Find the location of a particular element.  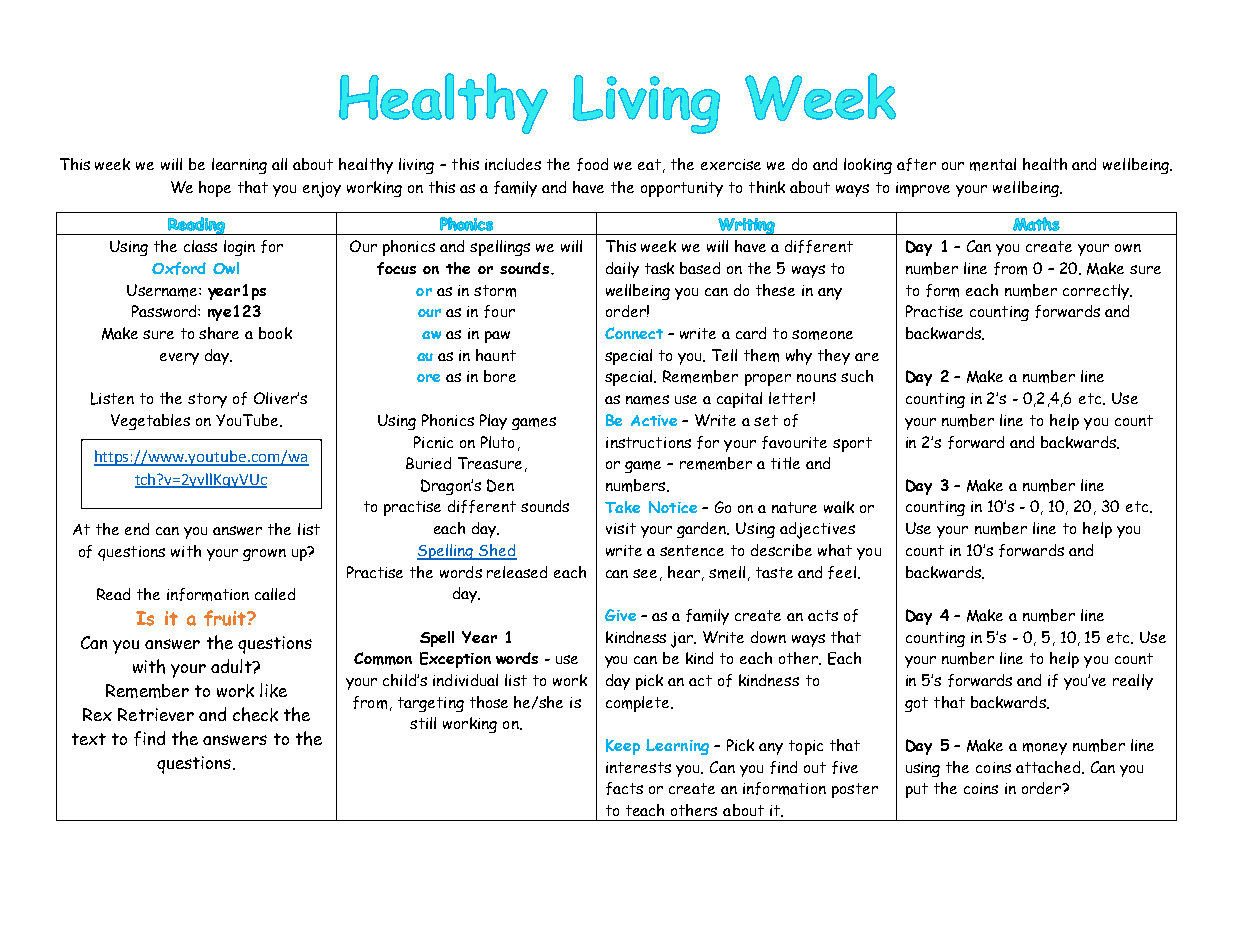

sport is located at coordinates (852, 444).
